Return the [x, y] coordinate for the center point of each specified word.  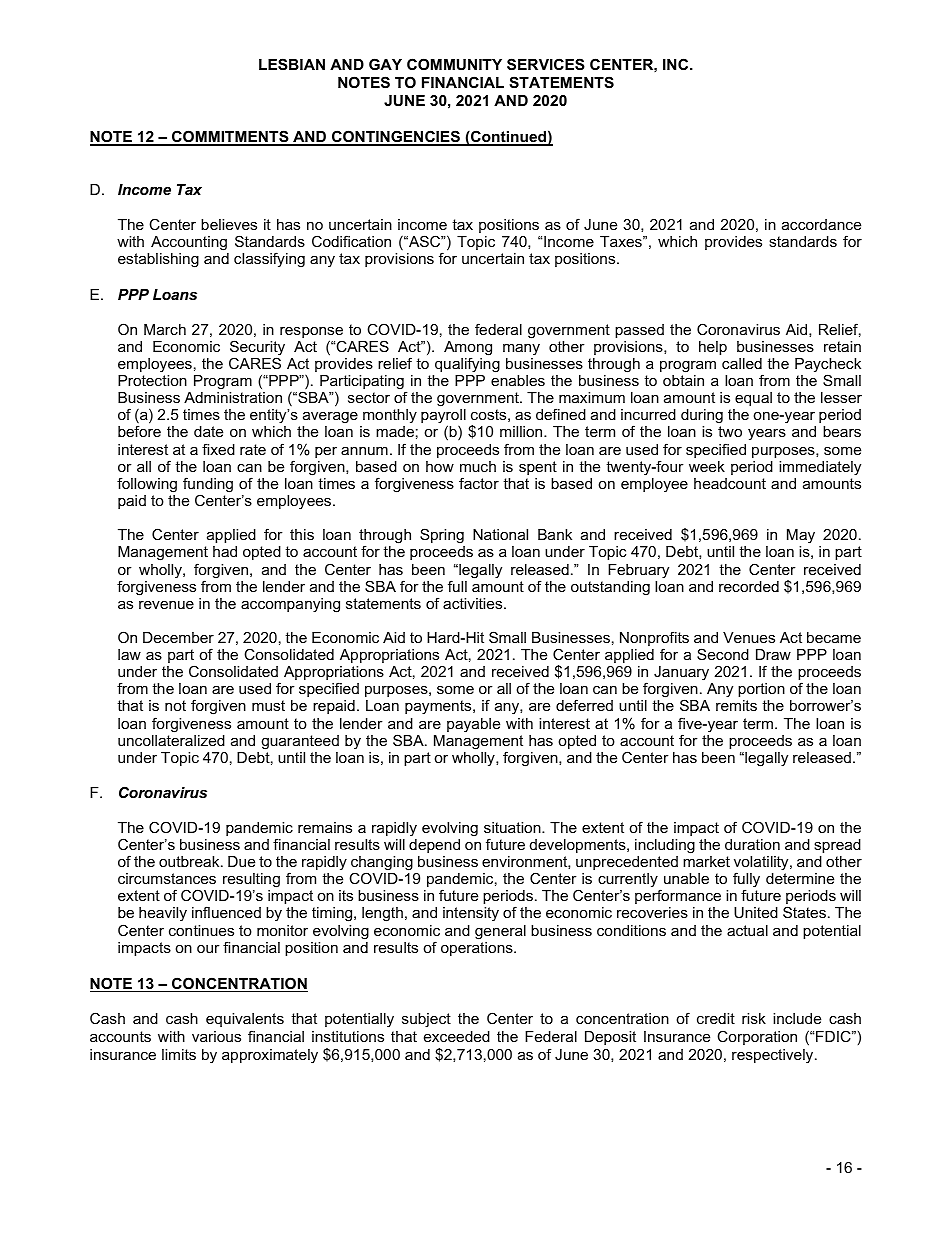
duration [752, 844]
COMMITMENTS [230, 137]
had [225, 551]
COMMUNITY [454, 64]
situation [513, 827]
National [500, 534]
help [713, 348]
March [165, 329]
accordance [821, 224]
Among [468, 349]
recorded [749, 586]
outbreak [190, 861]
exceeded [457, 1036]
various [216, 1036]
